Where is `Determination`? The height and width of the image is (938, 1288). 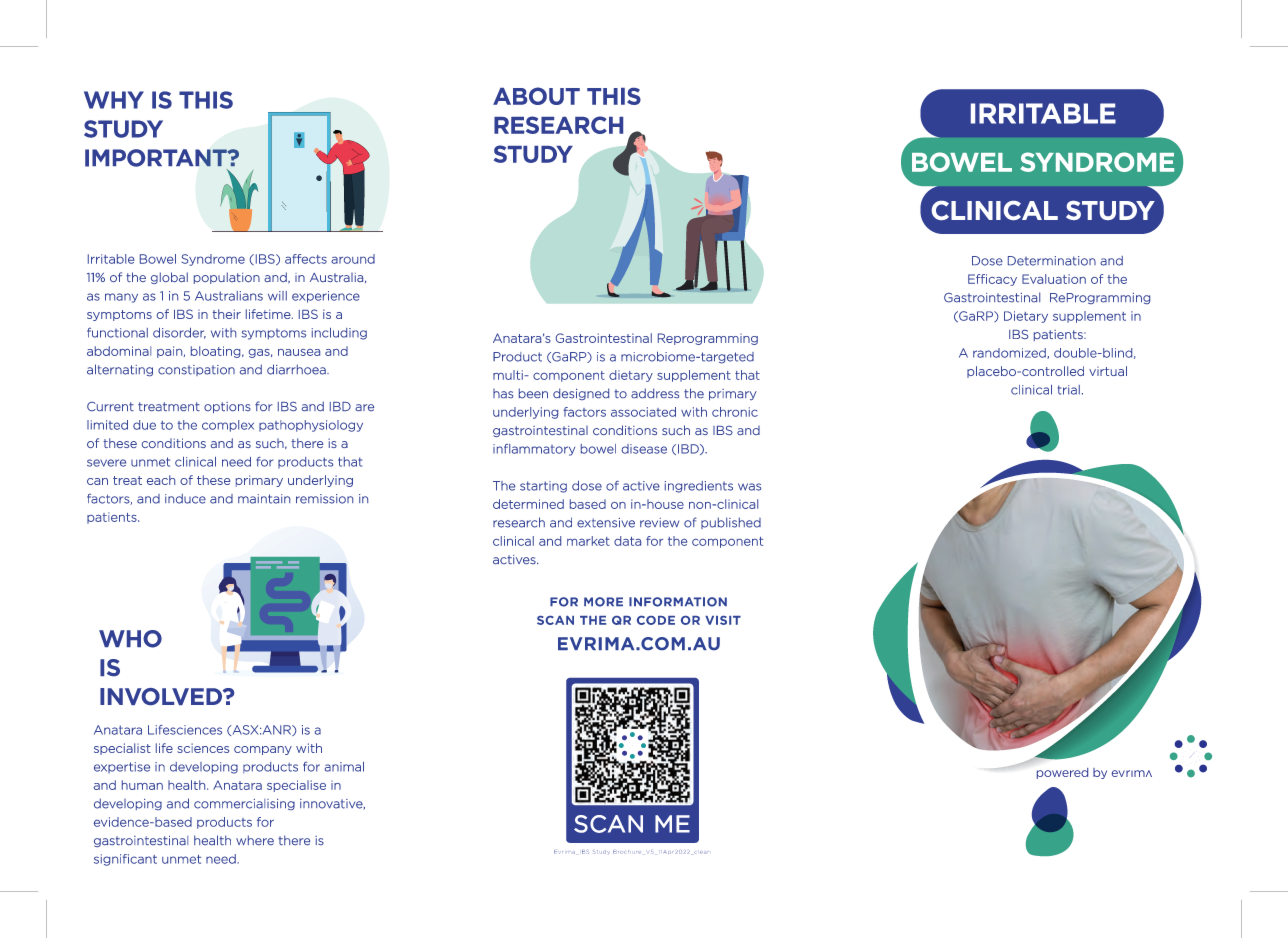 Determination is located at coordinates (1052, 261).
